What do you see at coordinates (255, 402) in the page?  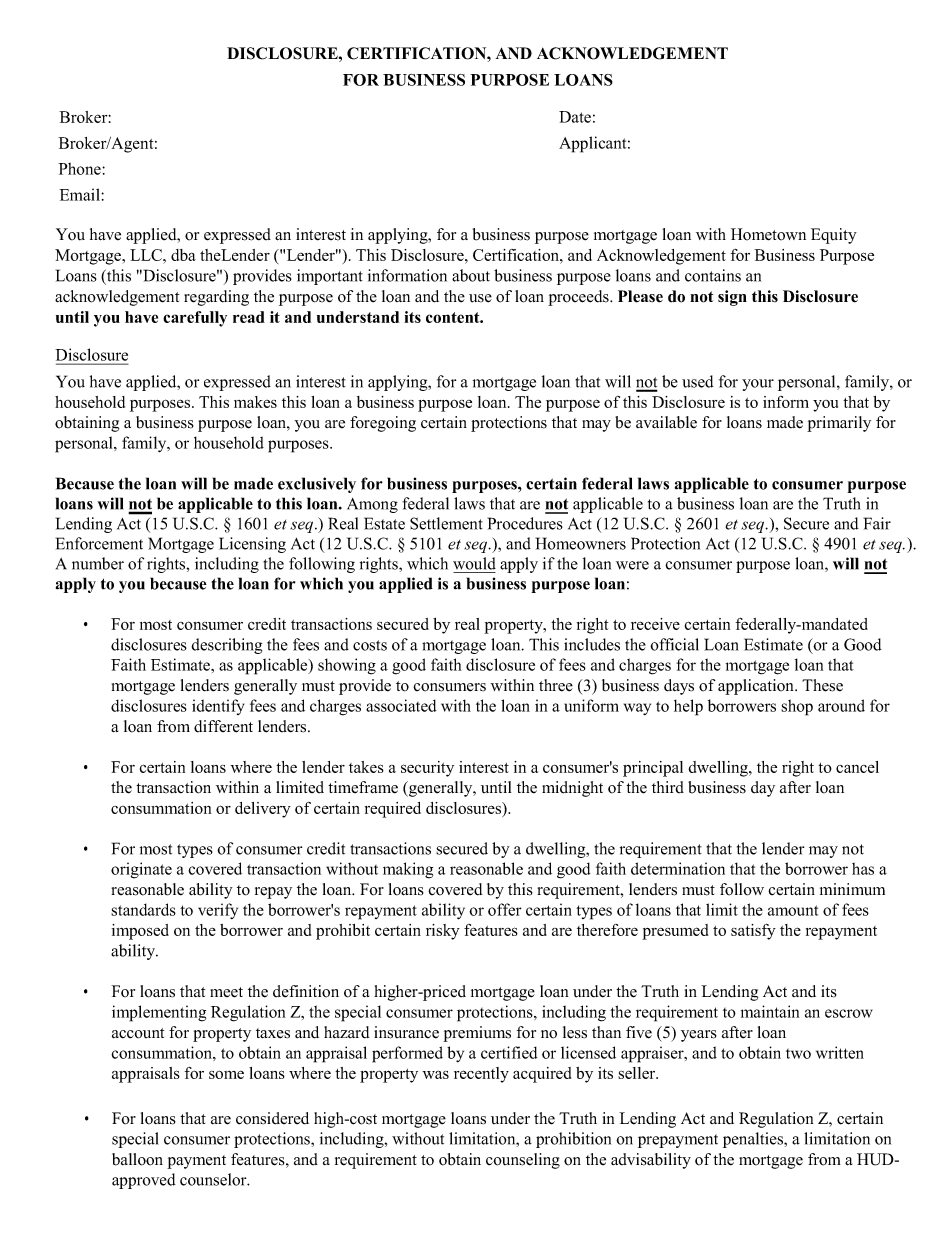 I see `makes` at bounding box center [255, 402].
